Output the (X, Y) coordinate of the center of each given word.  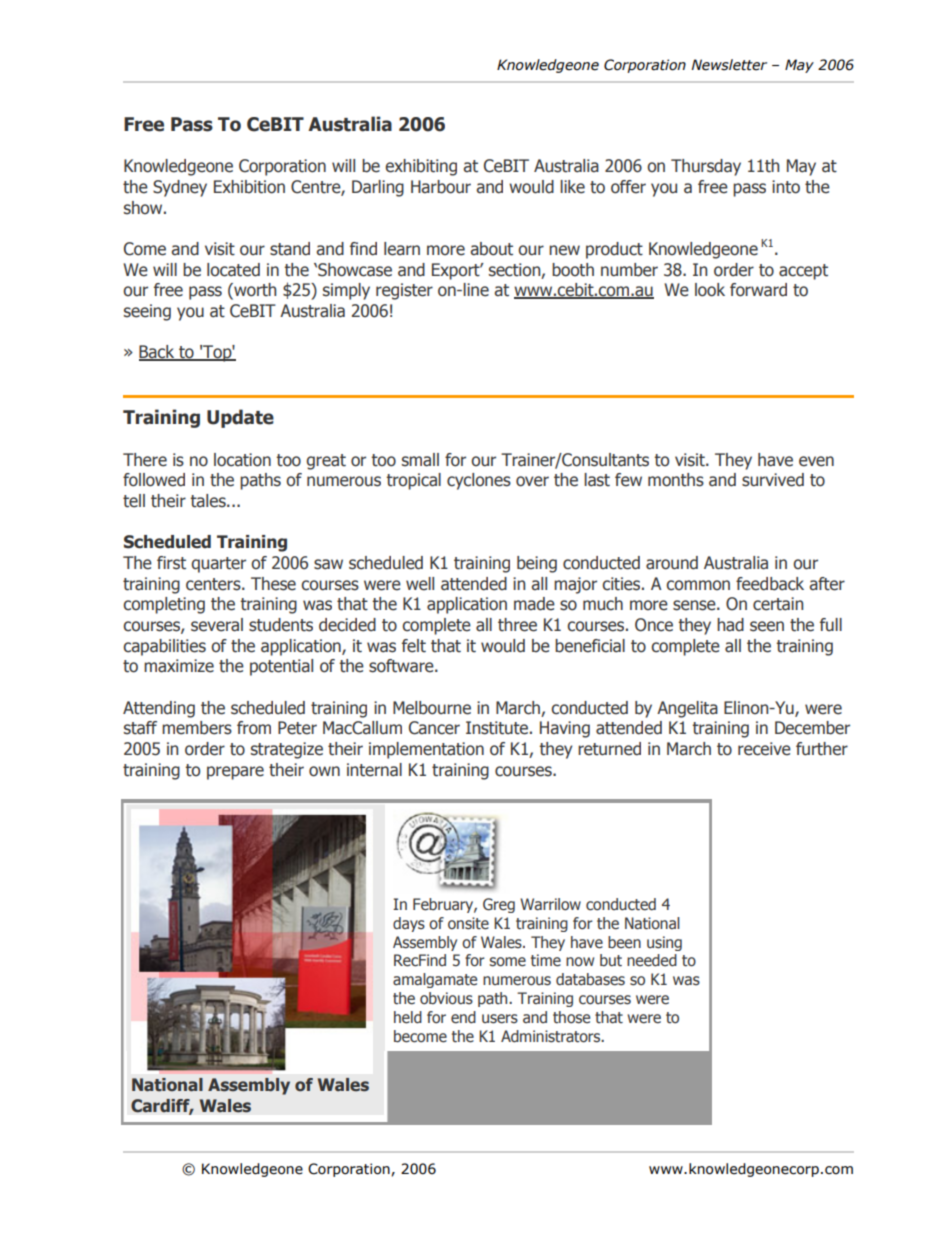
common (698, 585)
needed (652, 960)
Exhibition (249, 187)
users (500, 1019)
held (408, 1017)
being (537, 564)
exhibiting (421, 167)
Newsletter (729, 65)
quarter (218, 565)
